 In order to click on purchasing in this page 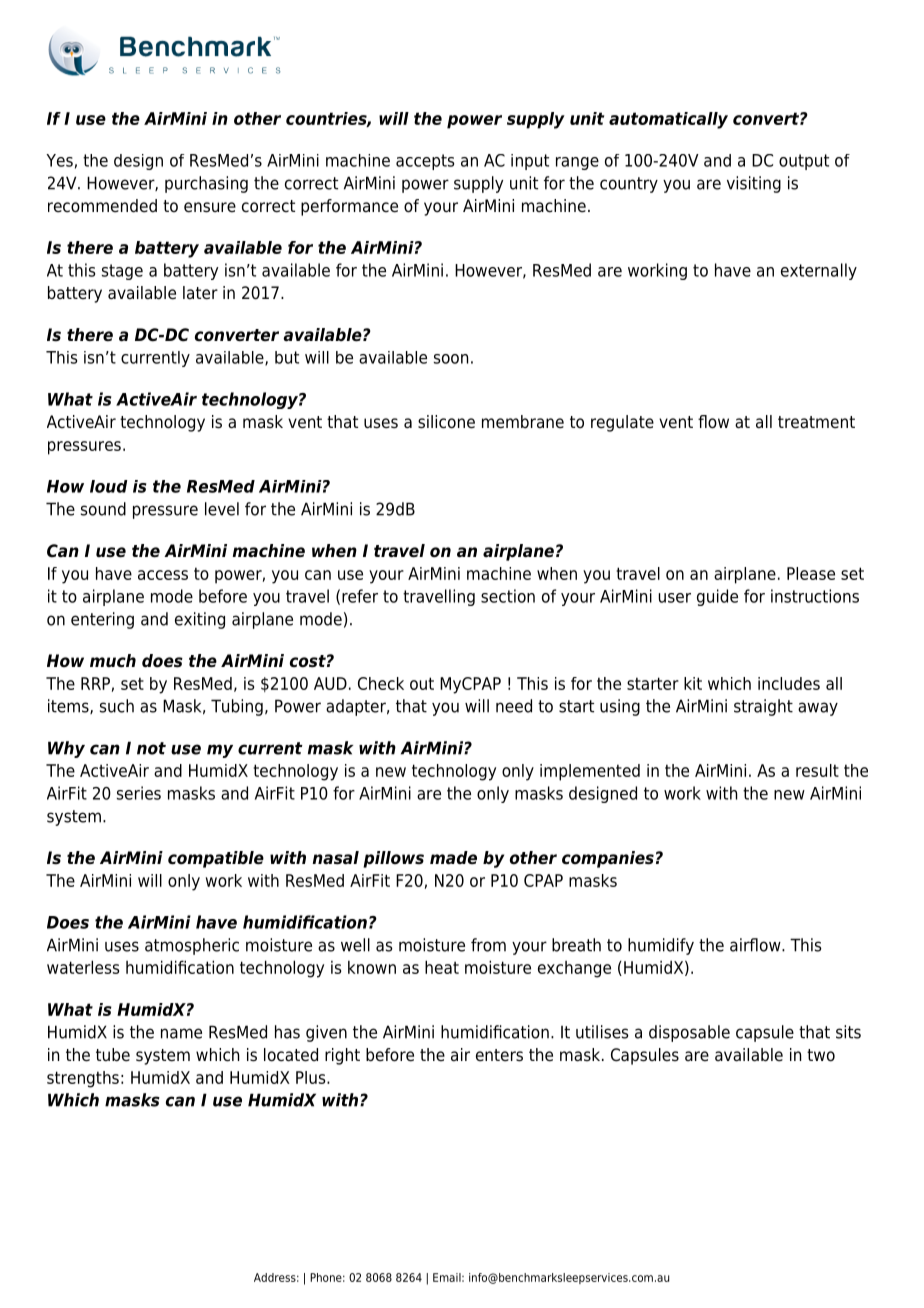, I will do `click(206, 184)`.
